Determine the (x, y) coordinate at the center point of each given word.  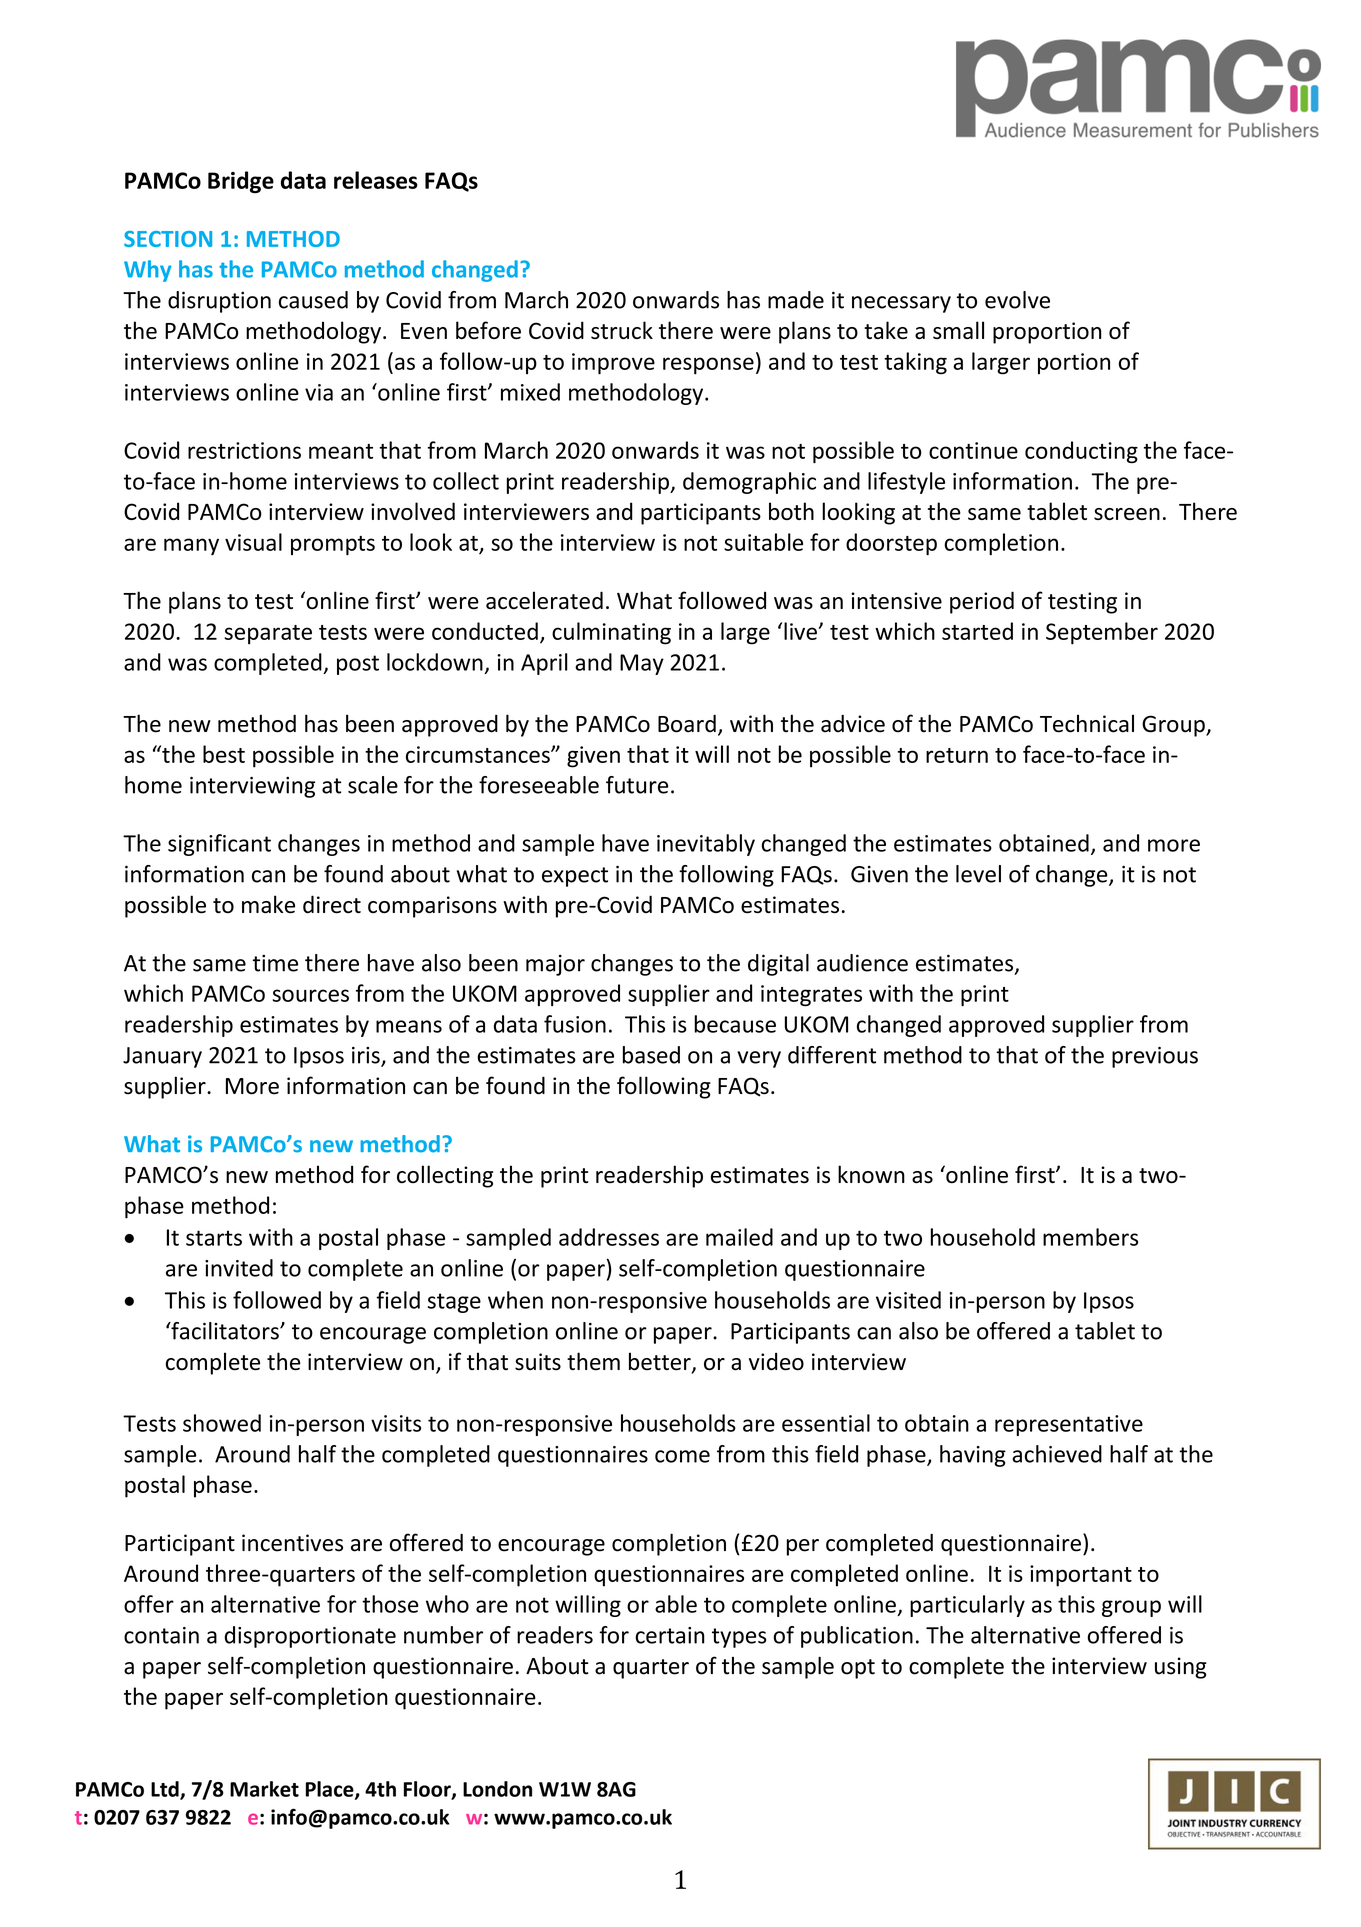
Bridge (241, 182)
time (275, 963)
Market (264, 1789)
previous (1155, 1057)
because (735, 1024)
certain (669, 1635)
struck (622, 330)
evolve (1017, 300)
